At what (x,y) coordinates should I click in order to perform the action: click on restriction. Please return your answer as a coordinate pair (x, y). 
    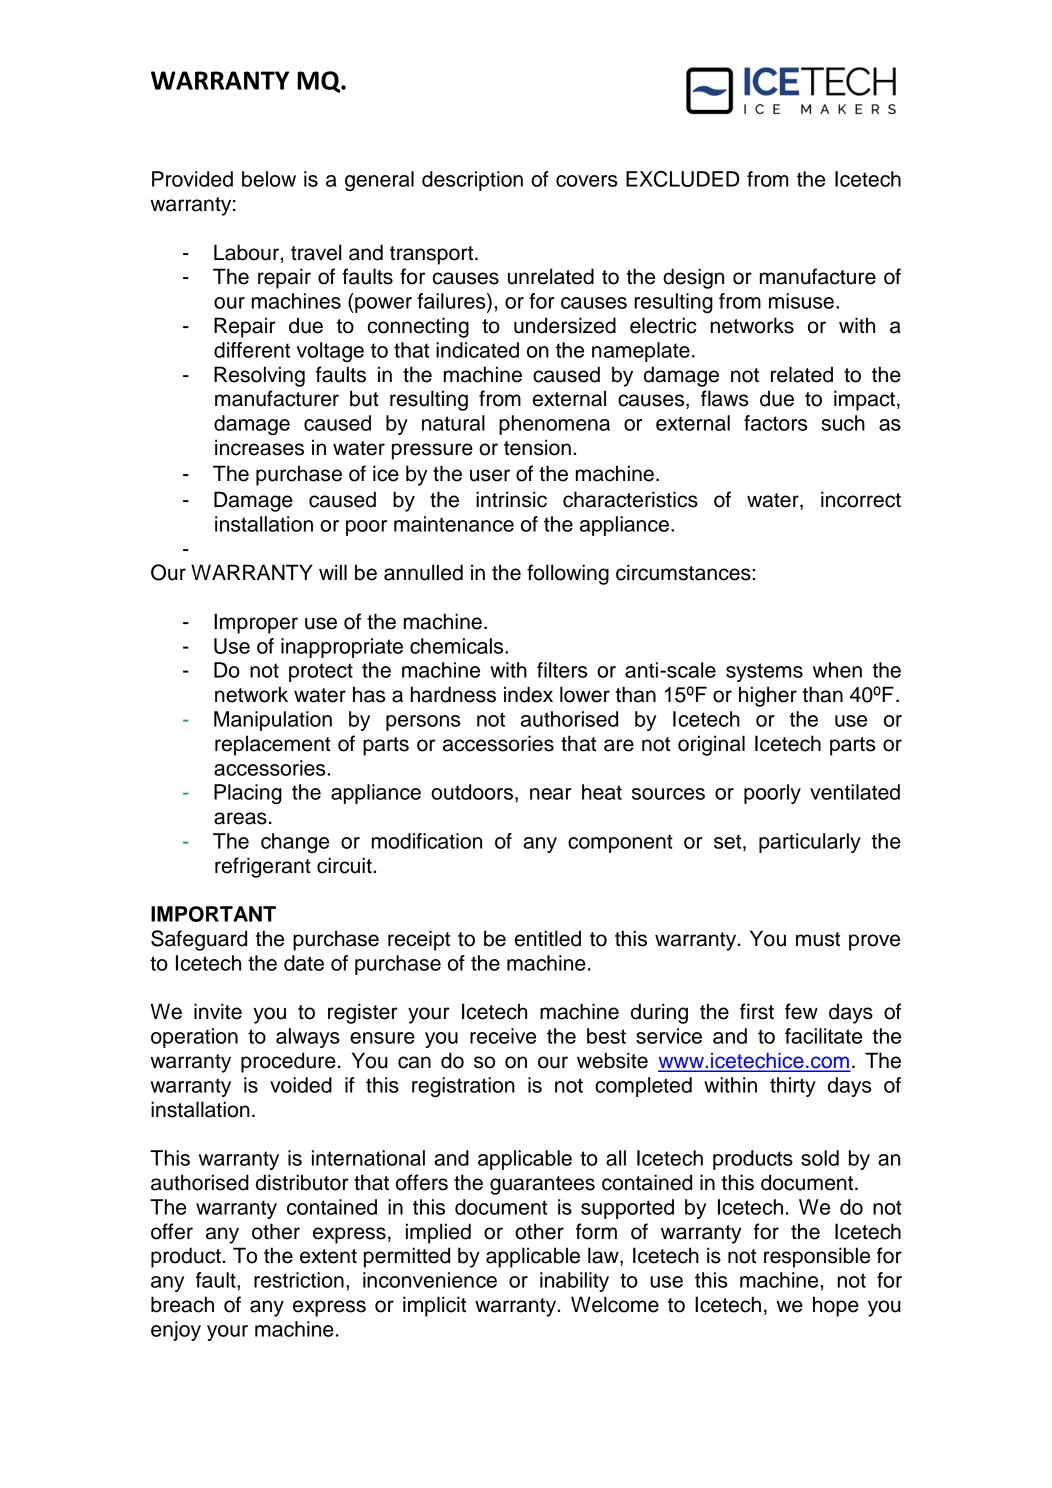
    Looking at the image, I should click on (299, 1280).
